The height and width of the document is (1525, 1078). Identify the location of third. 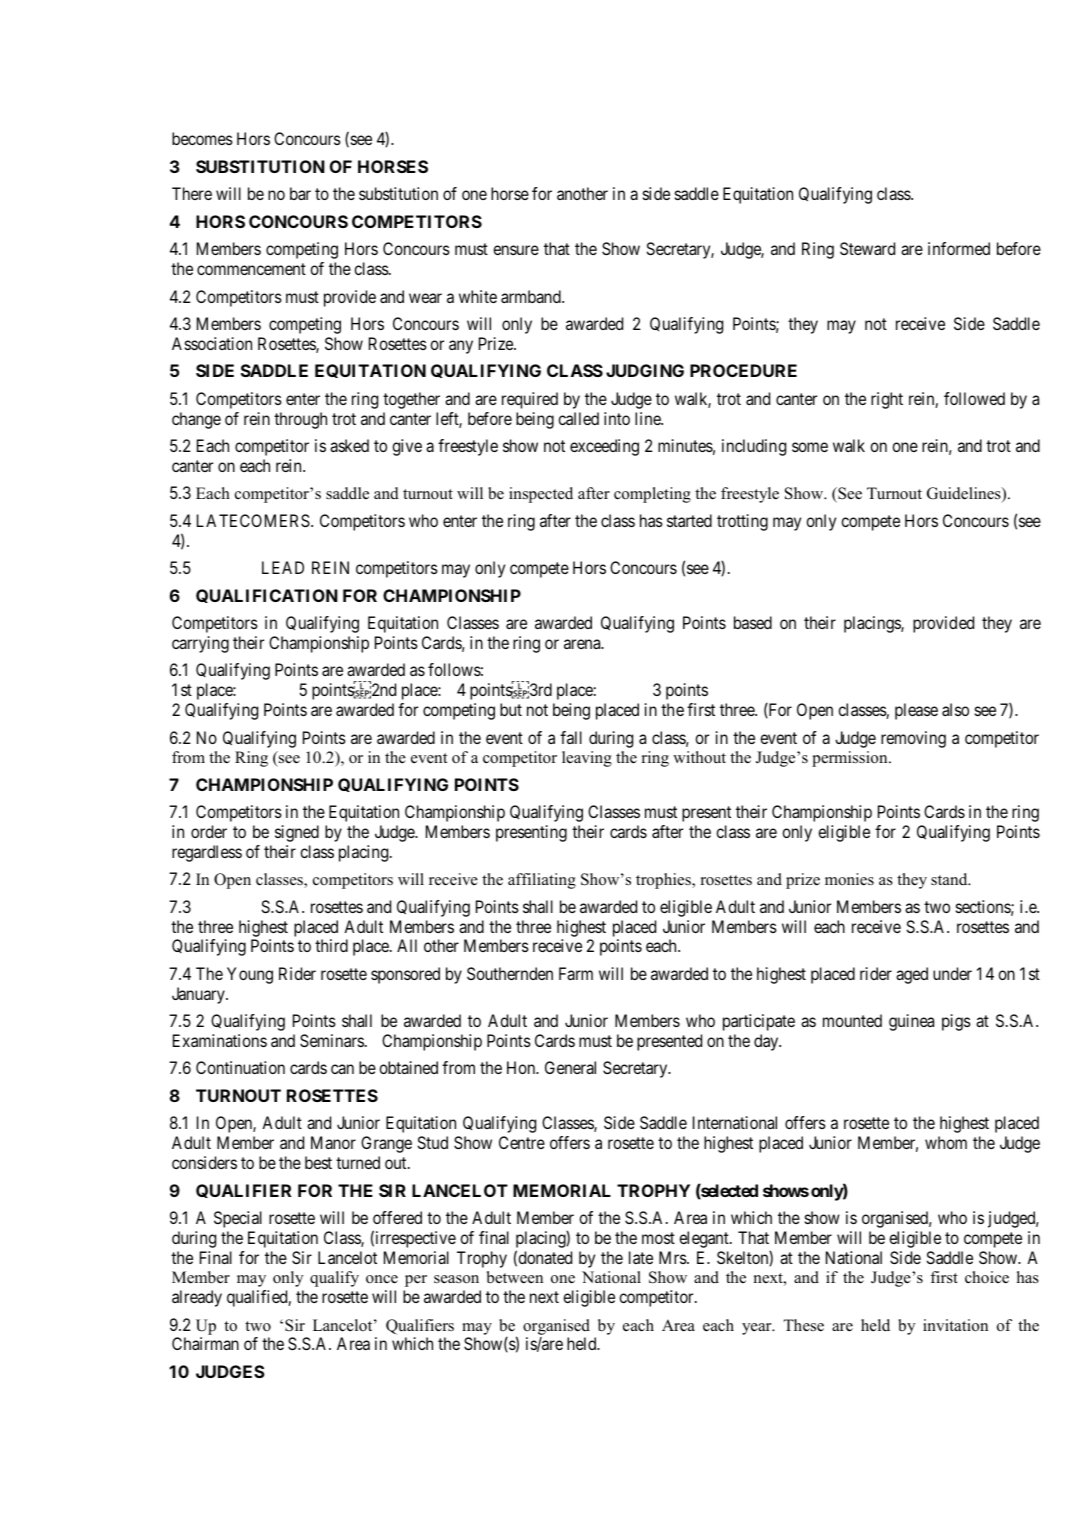
(331, 945).
